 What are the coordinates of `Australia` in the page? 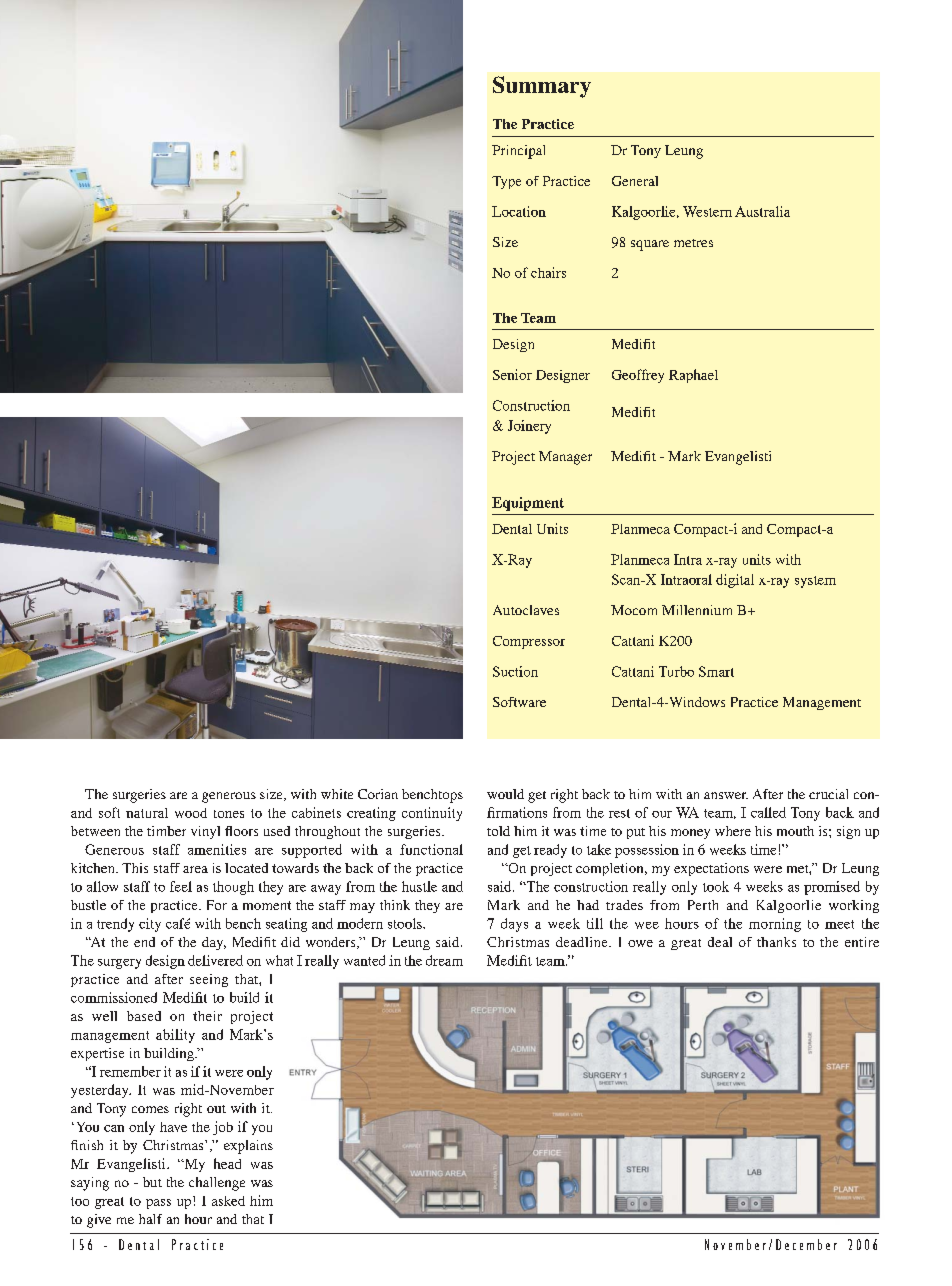 It's located at (762, 211).
